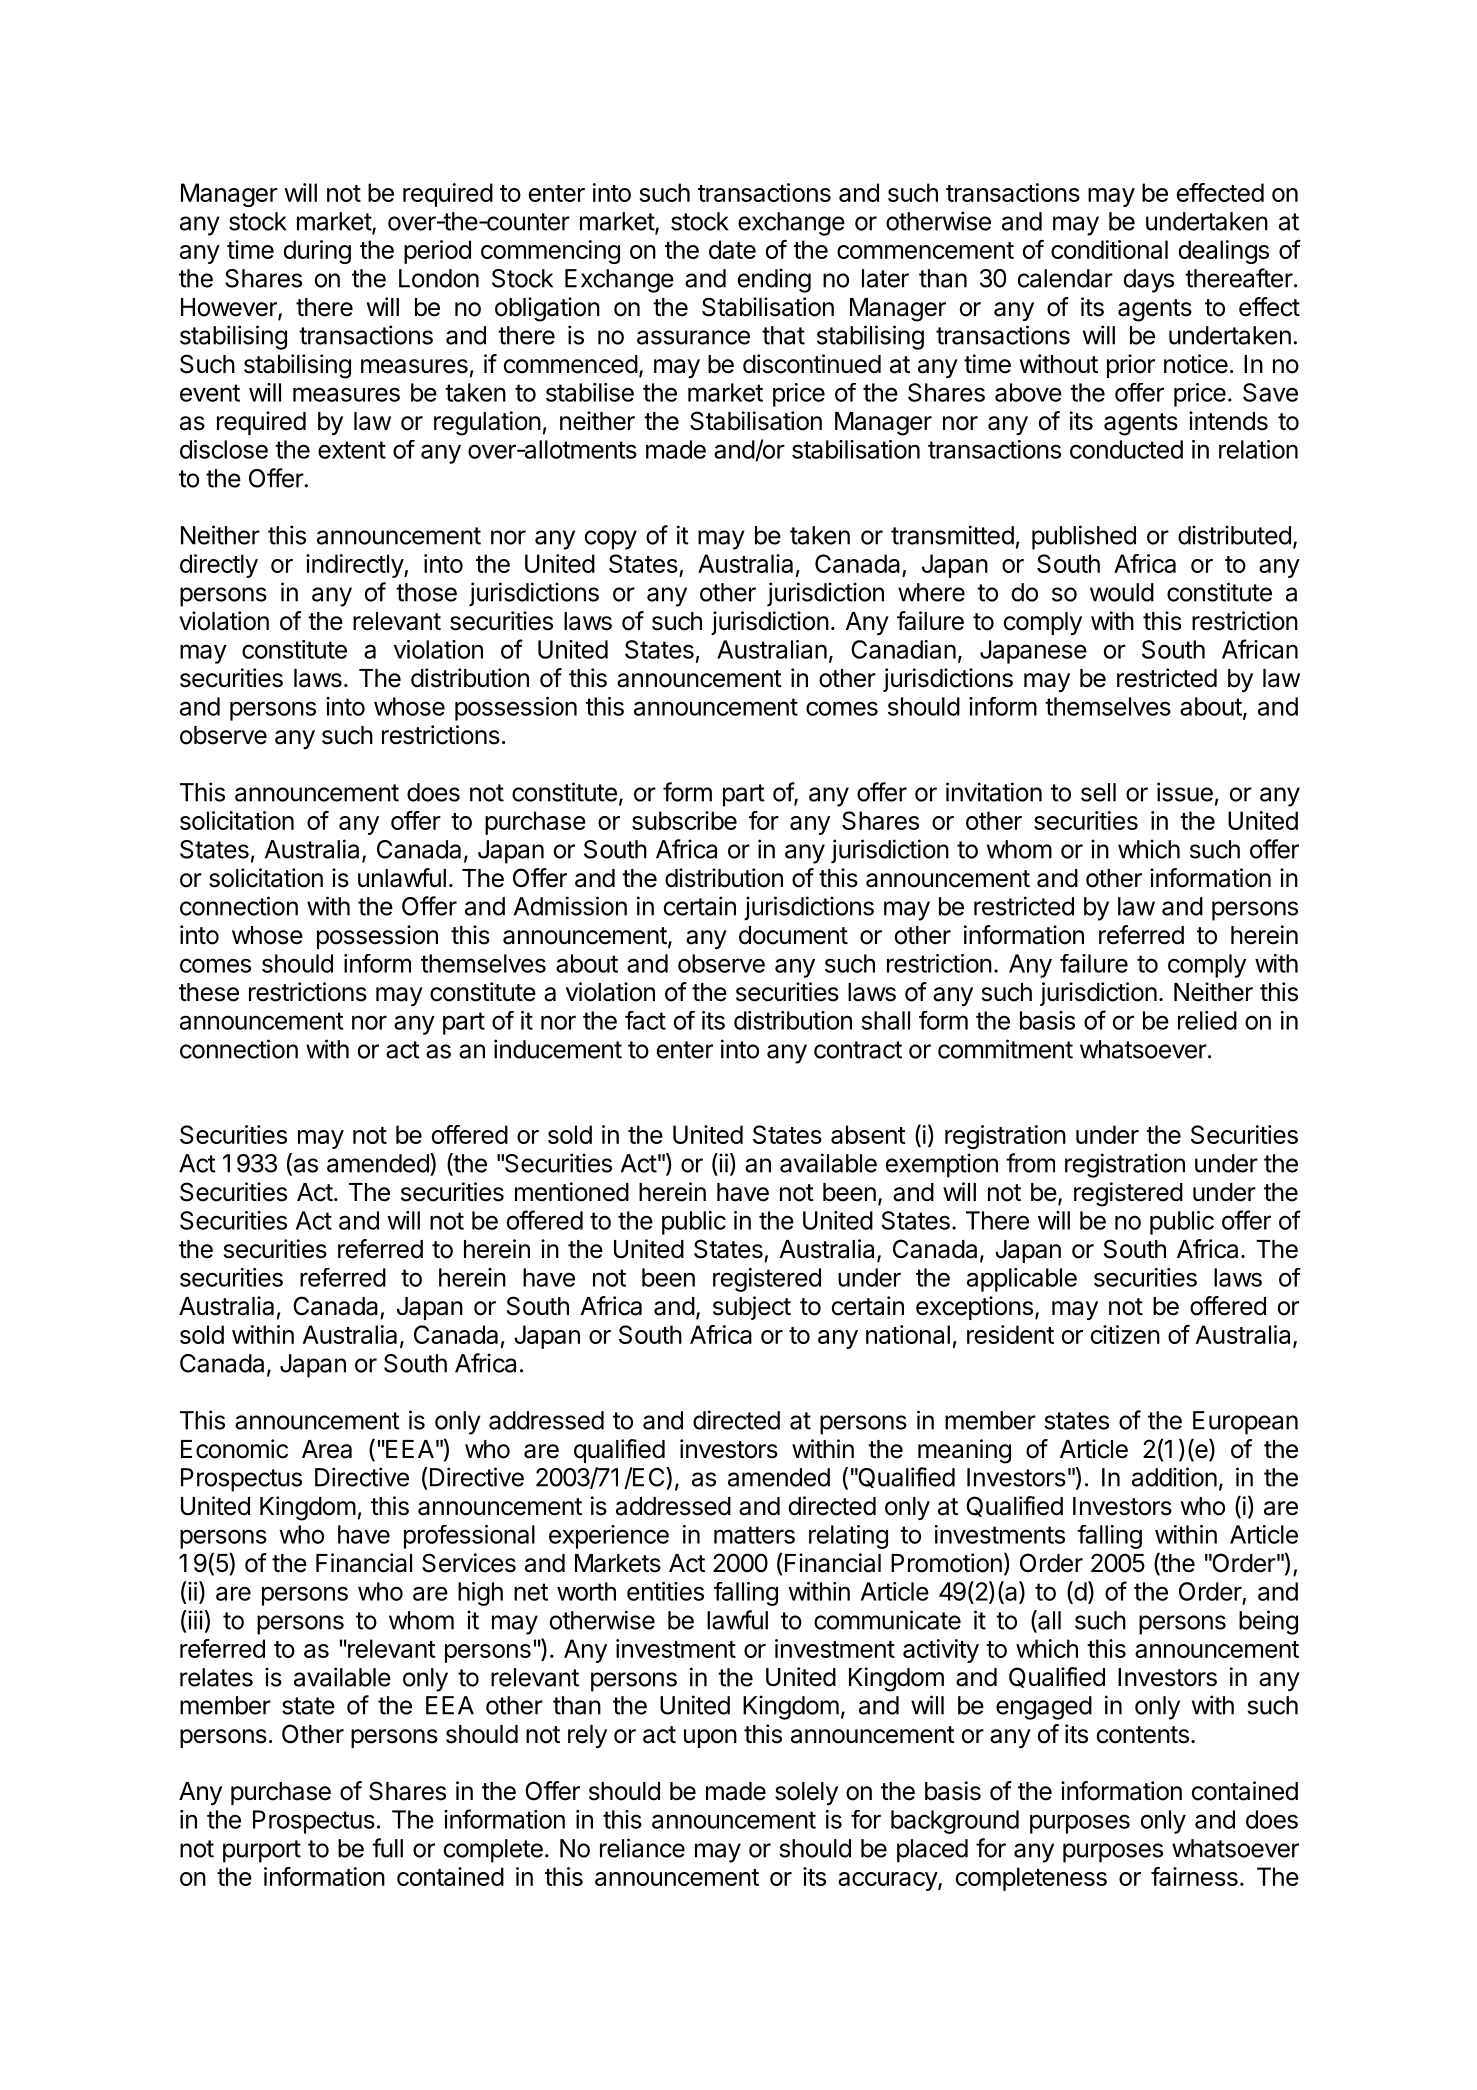  Describe the element at coordinates (209, 992) in the screenshot. I see `these` at that location.
